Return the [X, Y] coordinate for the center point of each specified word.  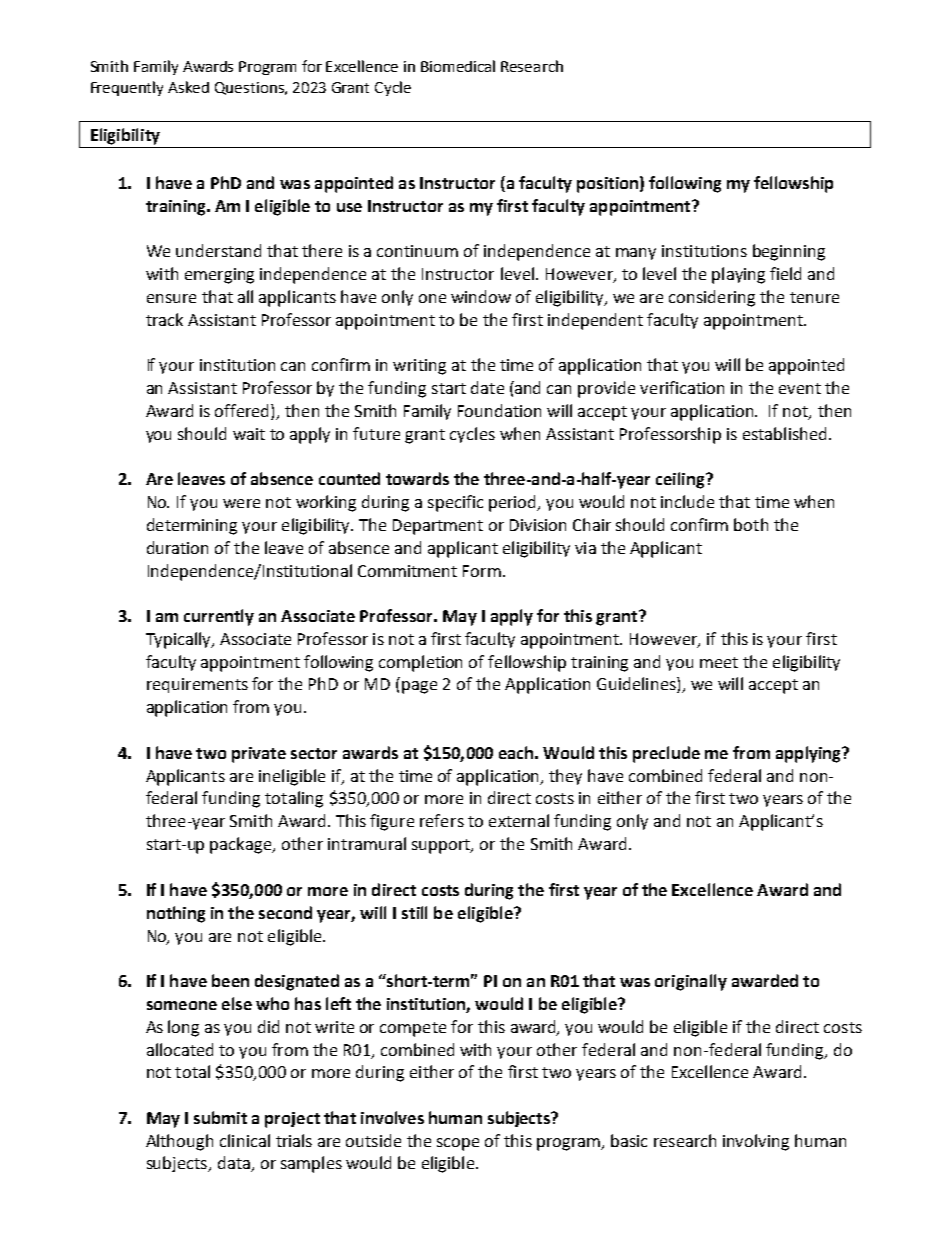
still [414, 912]
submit [220, 1117]
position [607, 185]
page [419, 687]
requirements [197, 685]
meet [719, 662]
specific [455, 503]
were [241, 503]
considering [712, 298]
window [481, 296]
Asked [188, 87]
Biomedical [458, 66]
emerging [219, 276]
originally [691, 982]
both [751, 524]
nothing [176, 914]
